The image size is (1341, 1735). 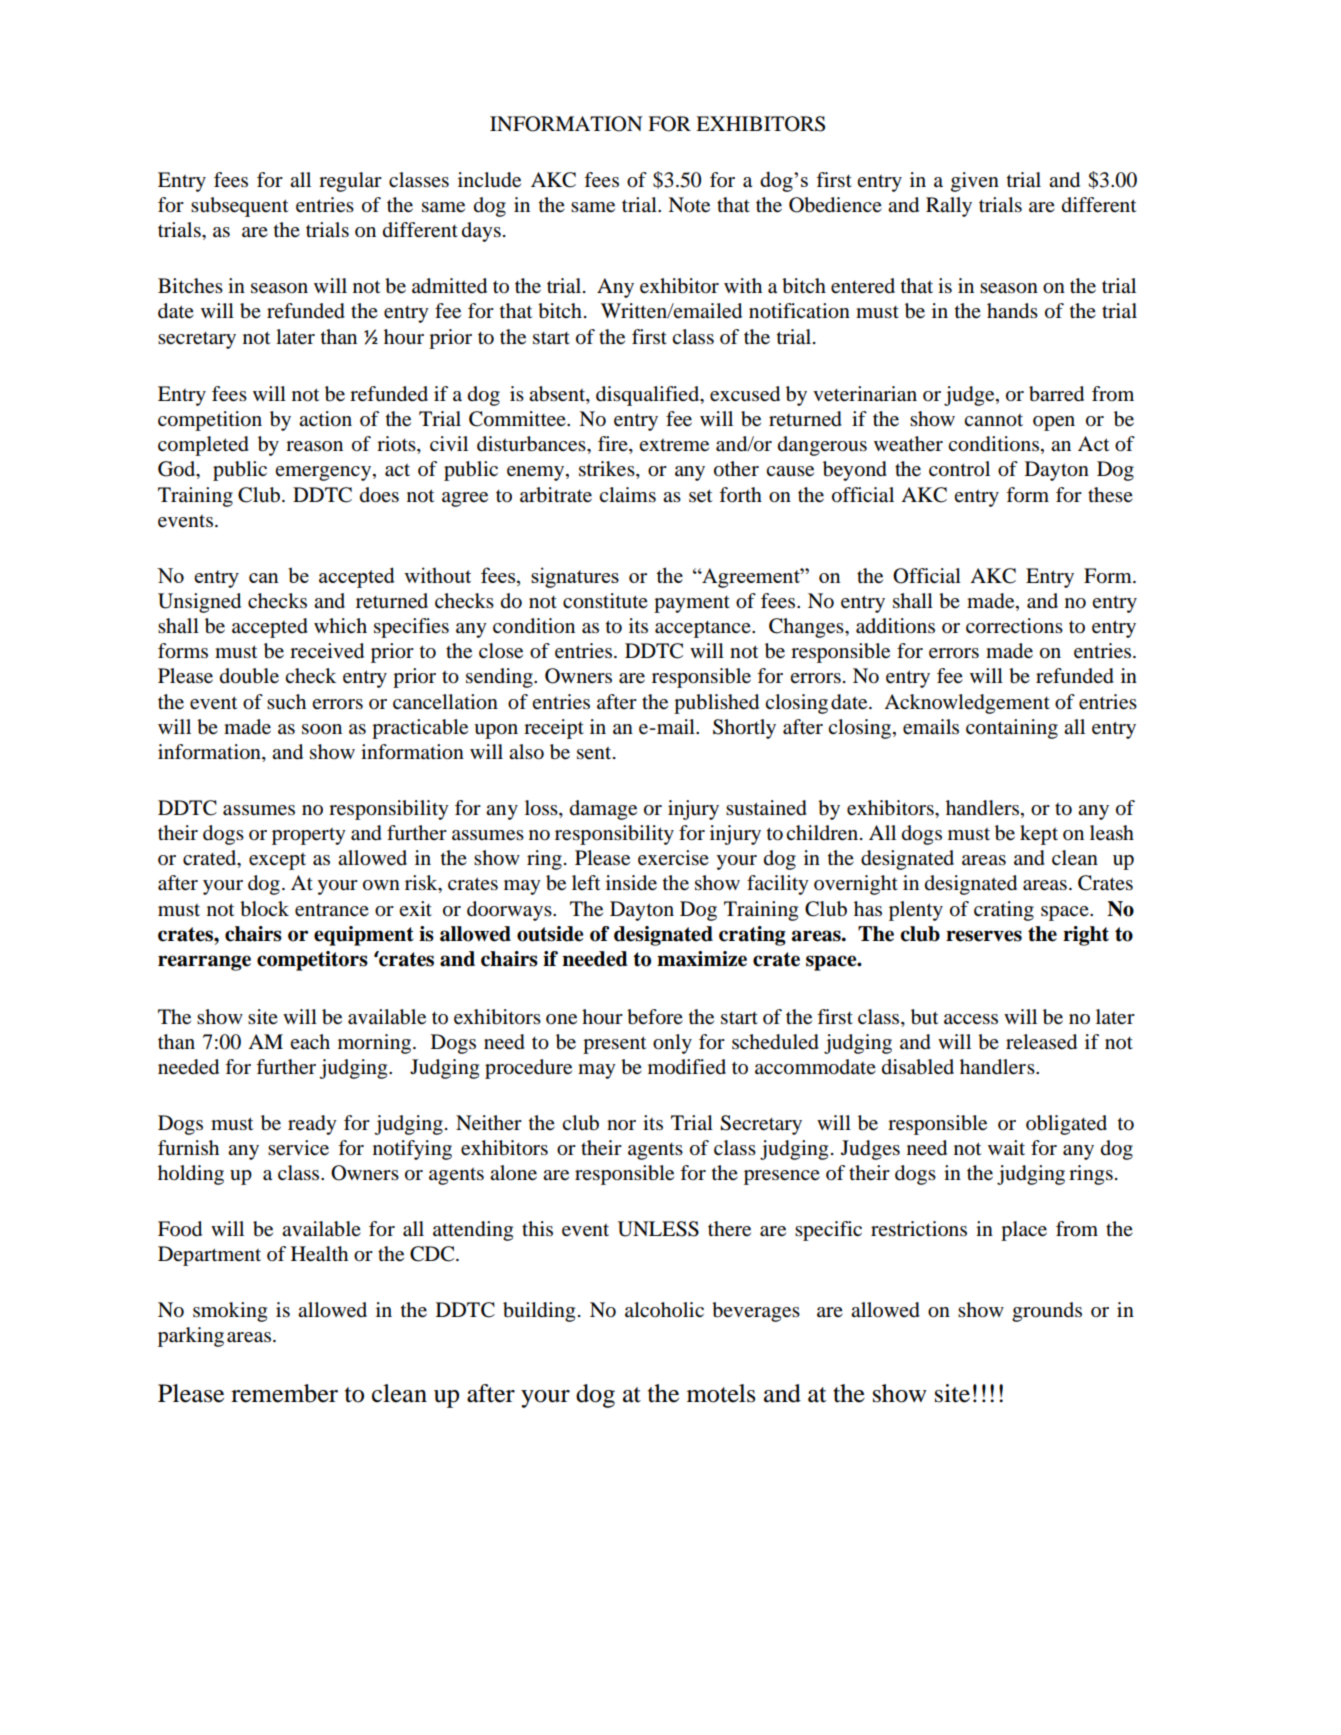 What do you see at coordinates (284, 1393) in the page?
I see `remember` at bounding box center [284, 1393].
